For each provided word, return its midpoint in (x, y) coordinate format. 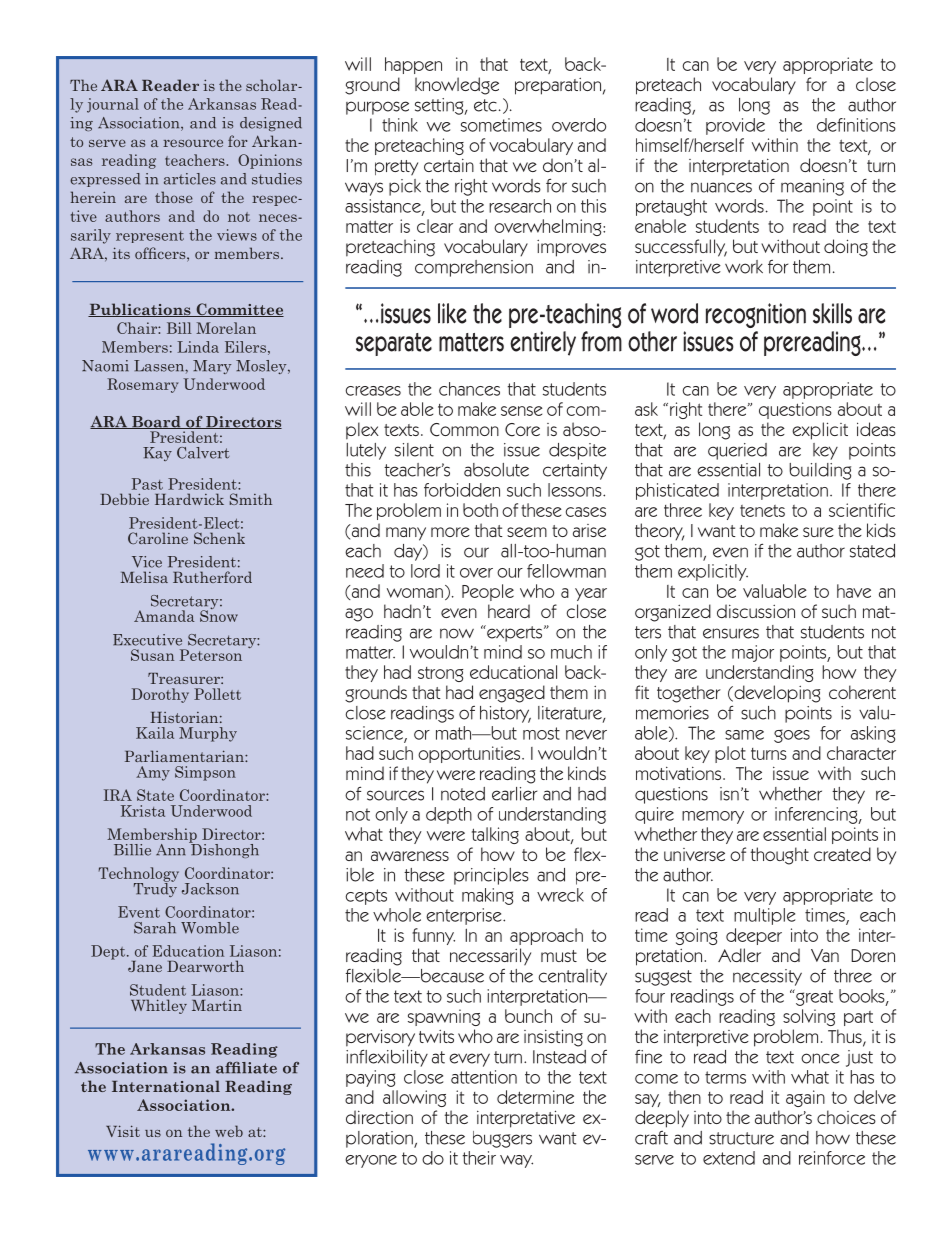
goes (792, 736)
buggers (502, 1139)
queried (737, 451)
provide (735, 126)
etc (485, 105)
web (229, 1131)
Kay (157, 454)
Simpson (205, 773)
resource (193, 143)
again (805, 1098)
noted (463, 794)
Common (464, 430)
